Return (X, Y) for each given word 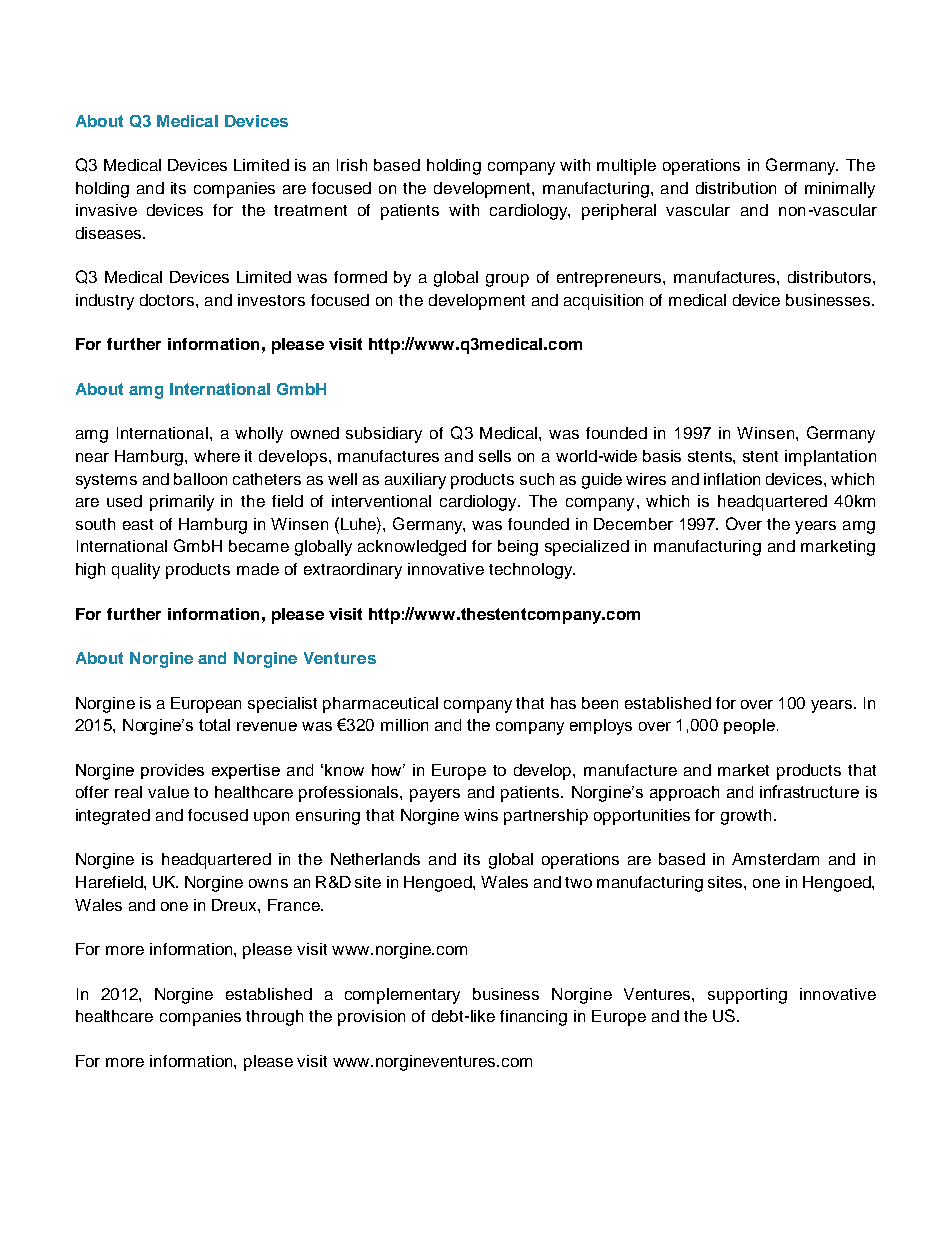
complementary (402, 996)
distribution (736, 188)
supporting (747, 996)
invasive (106, 210)
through (274, 1018)
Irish (352, 165)
